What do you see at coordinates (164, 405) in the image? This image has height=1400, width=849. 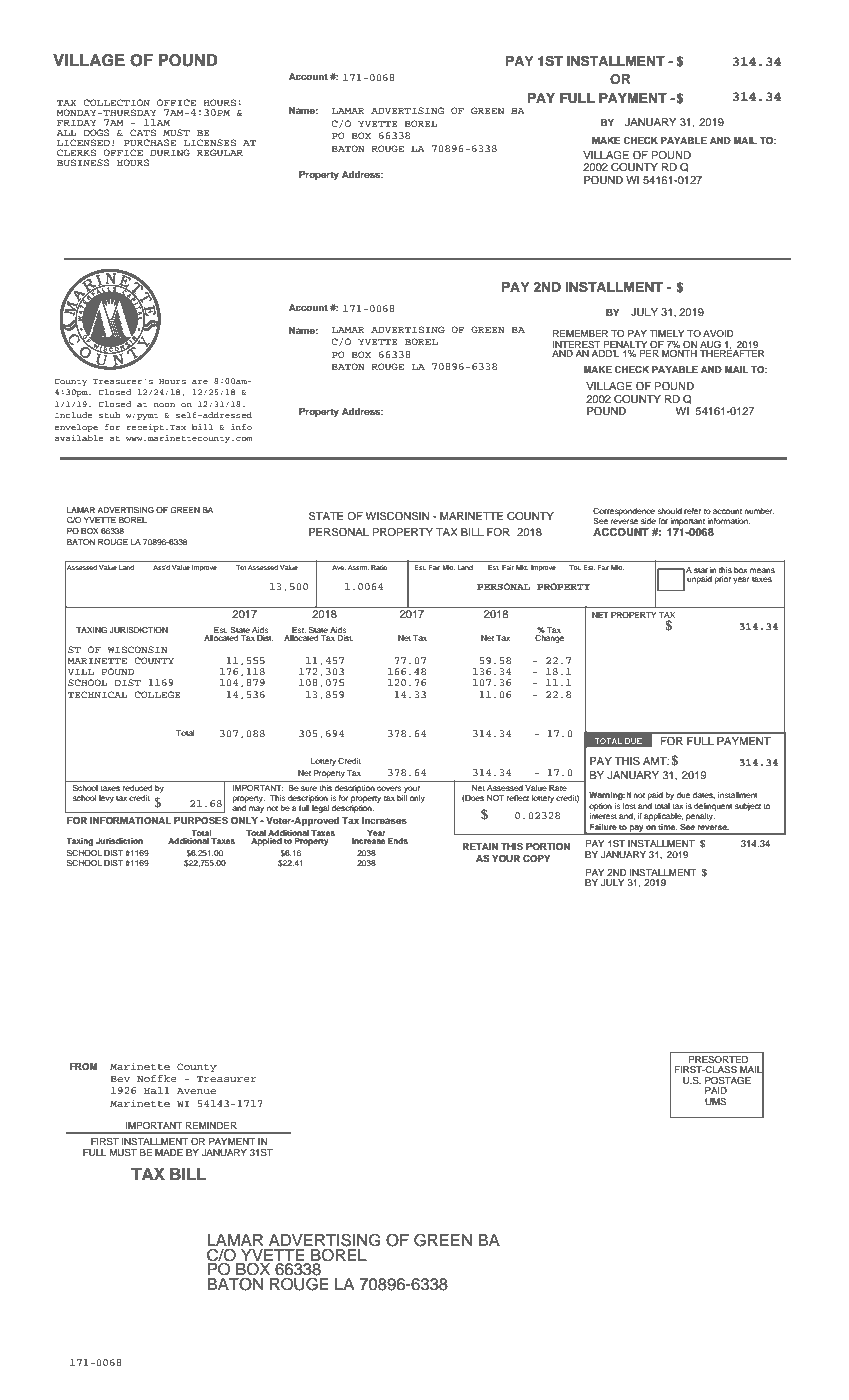 I see `noon` at bounding box center [164, 405].
